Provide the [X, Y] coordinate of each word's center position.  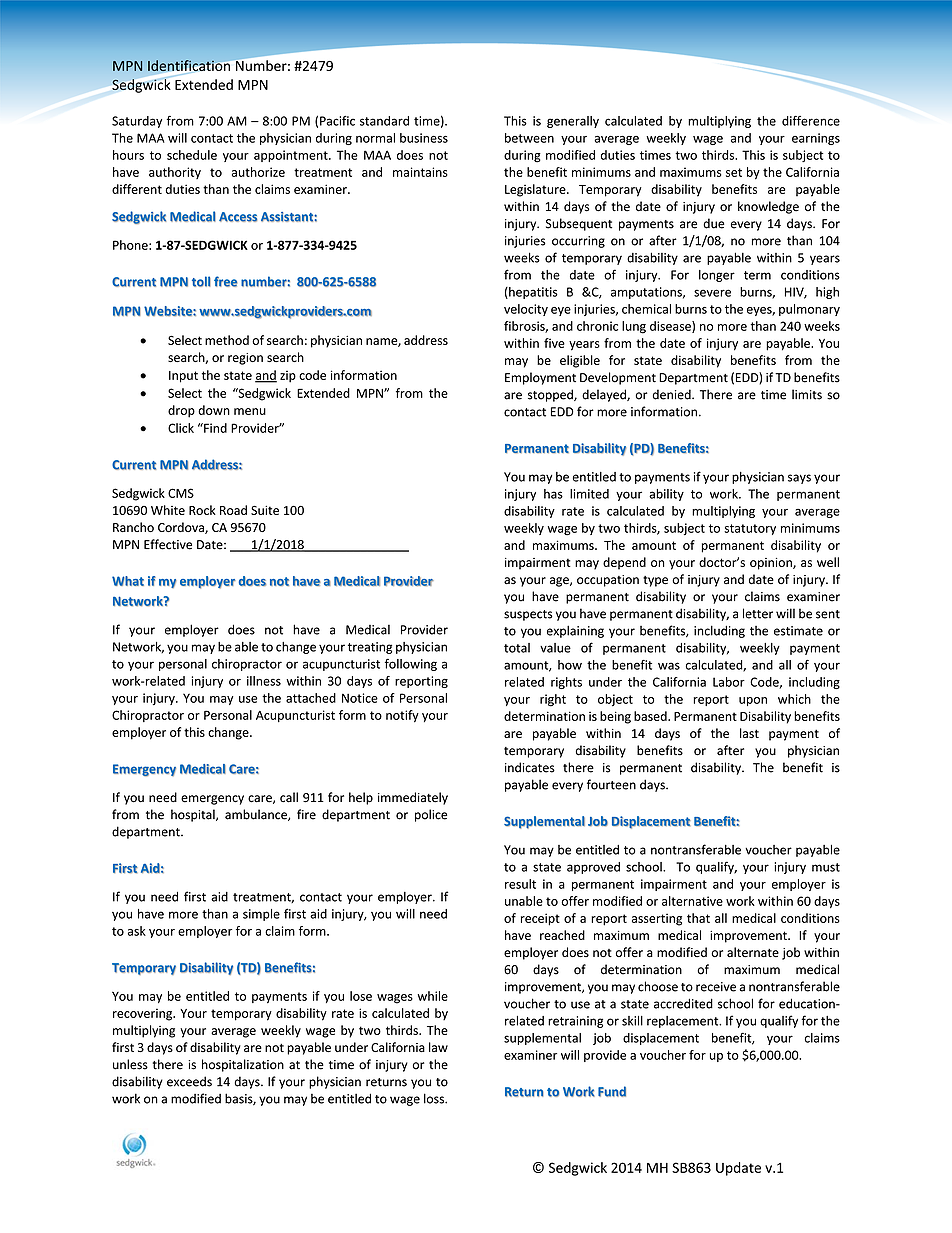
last [749, 733]
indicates [530, 767]
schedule [192, 155]
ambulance [257, 815]
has [553, 494]
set [734, 172]
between [529, 138]
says [799, 479]
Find [214, 428]
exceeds [189, 1081]
